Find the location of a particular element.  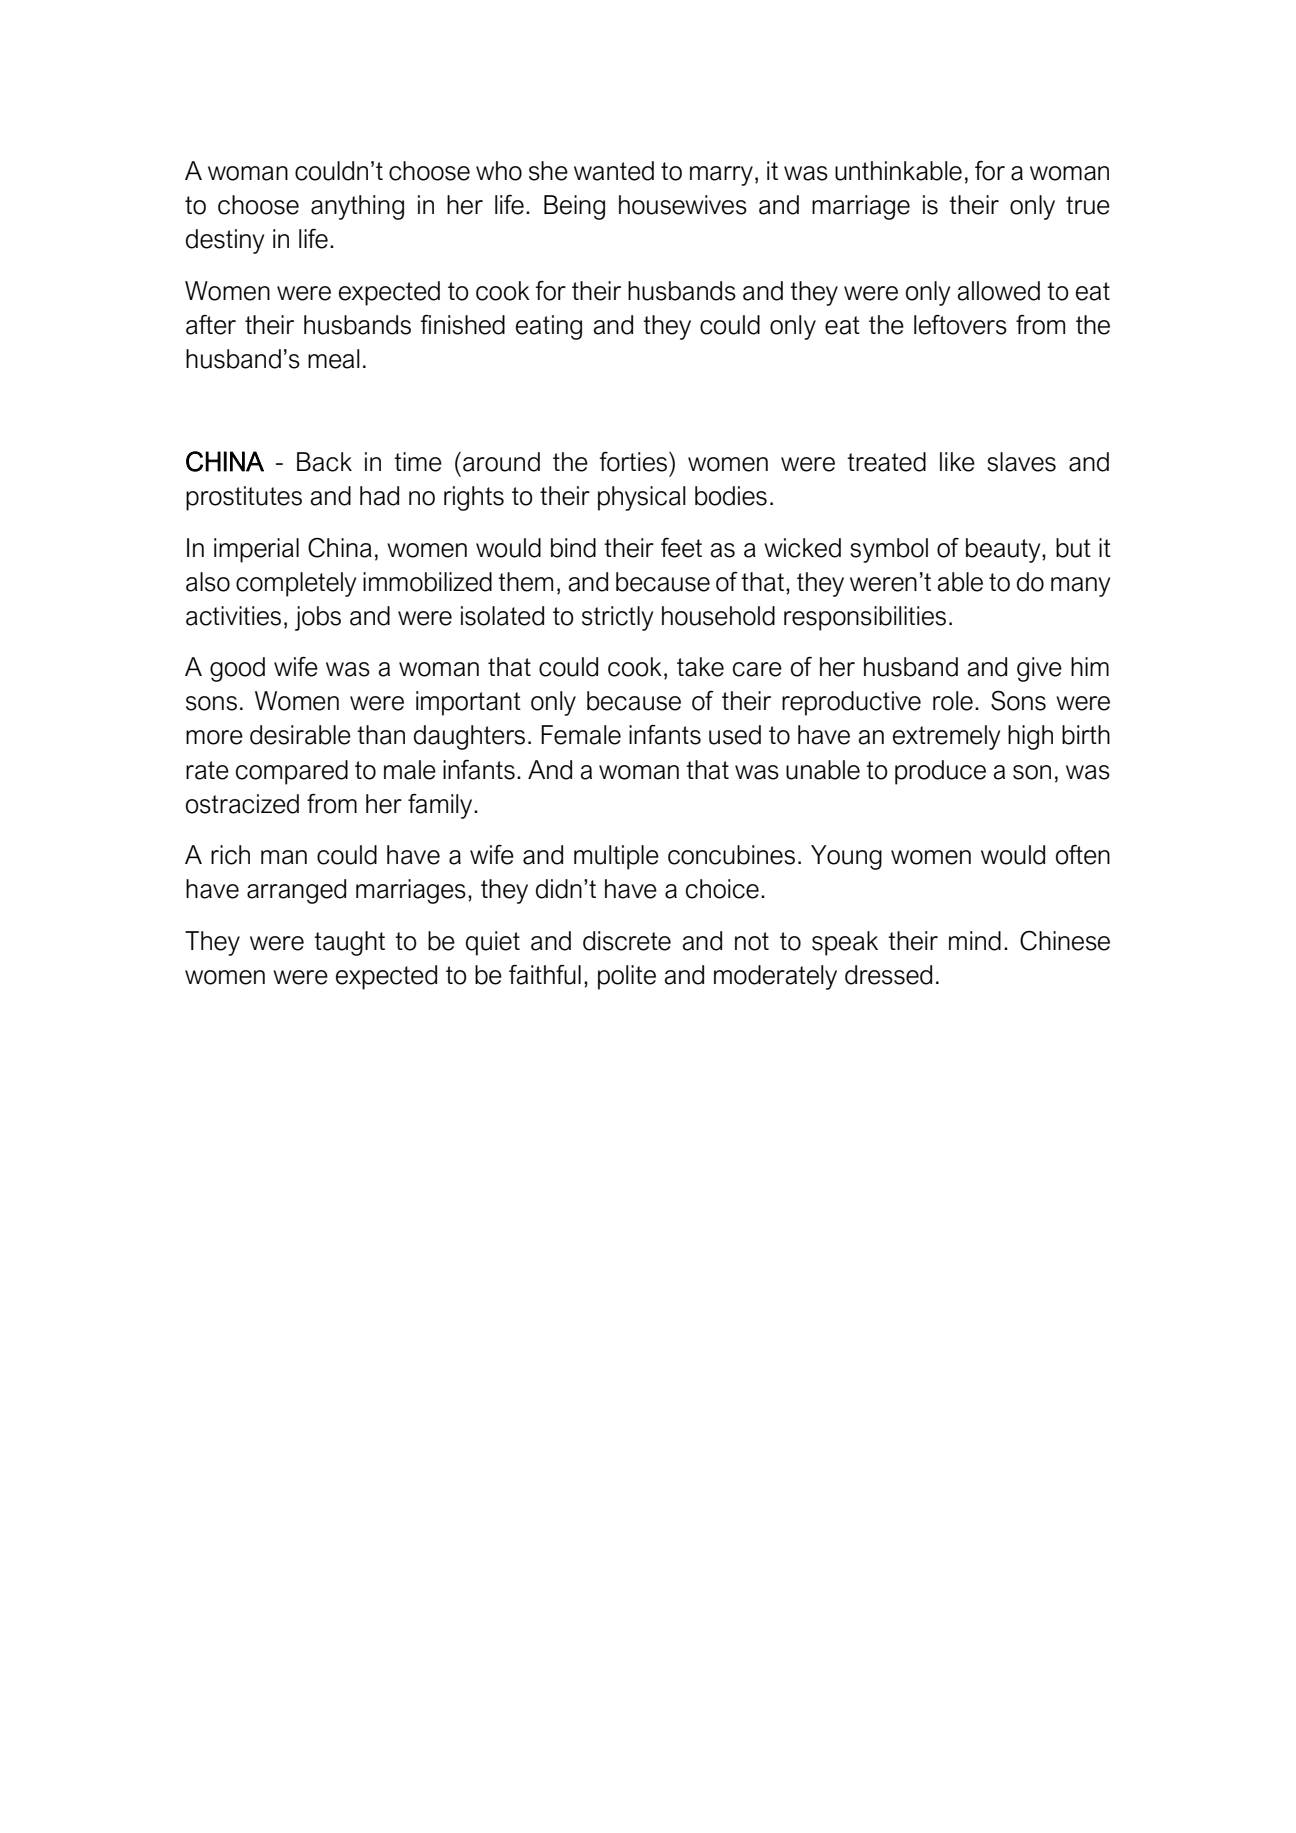

feet is located at coordinates (681, 548).
